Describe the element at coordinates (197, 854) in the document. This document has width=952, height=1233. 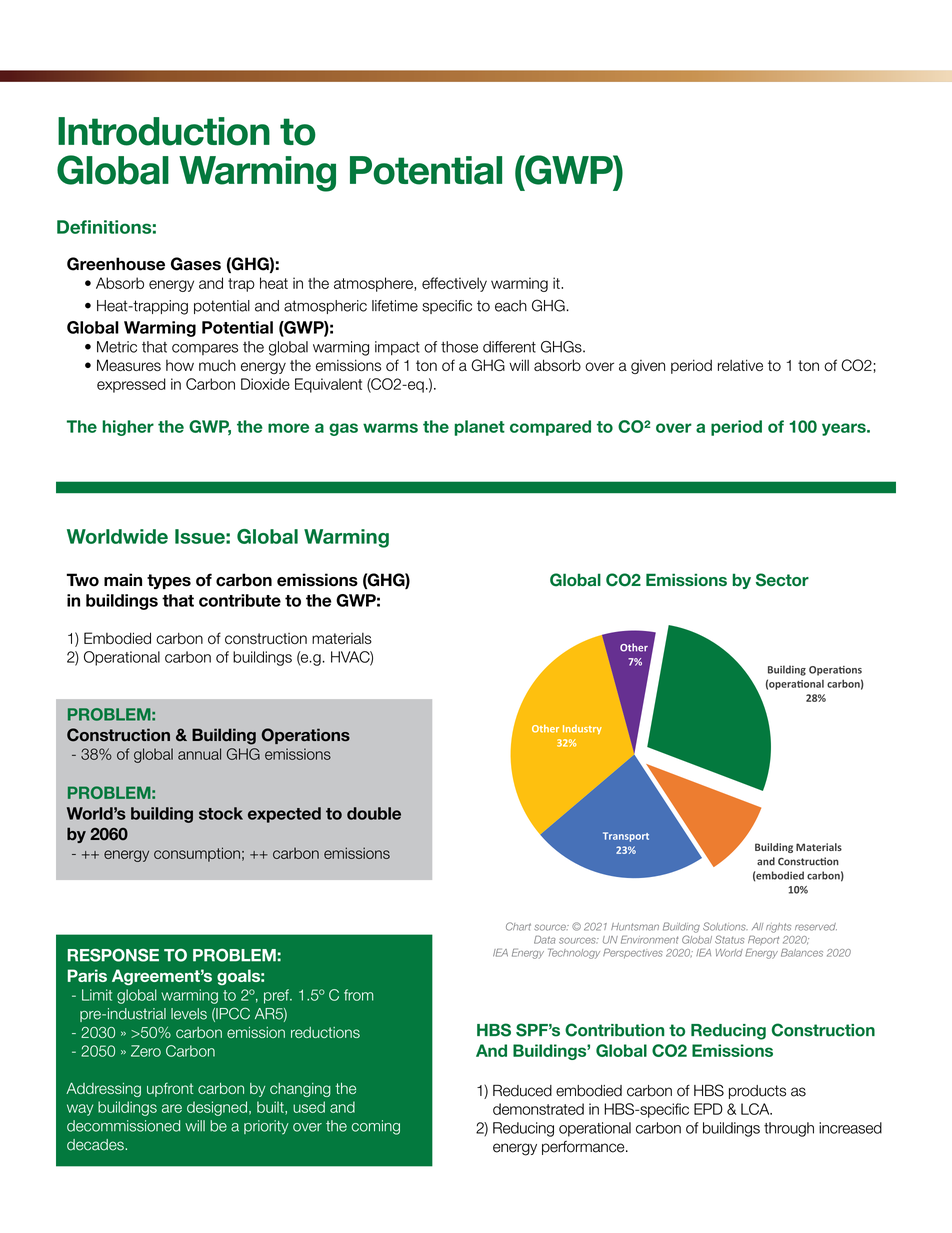
I see `consumption` at that location.
